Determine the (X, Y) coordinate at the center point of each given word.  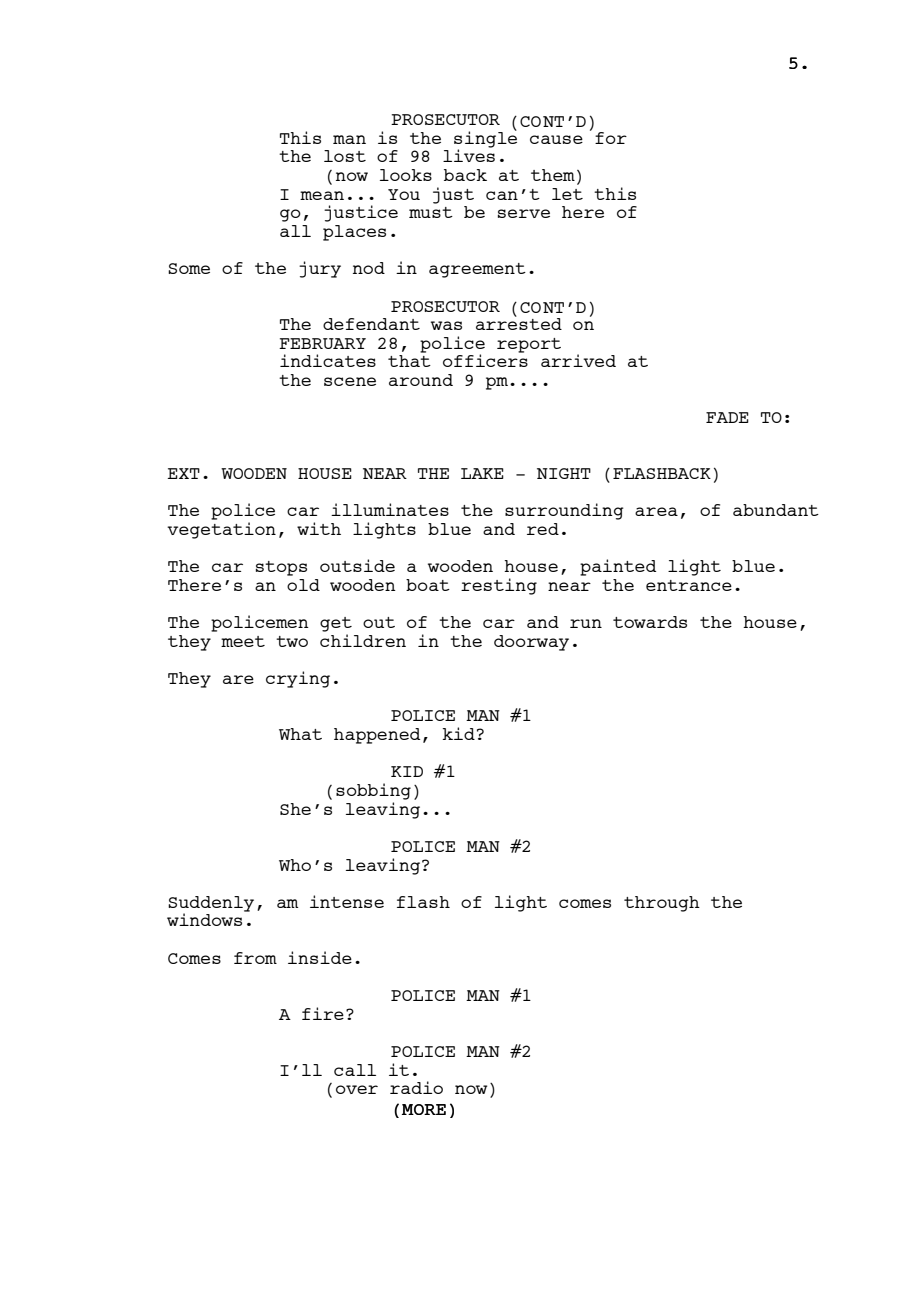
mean (322, 195)
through (662, 904)
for (611, 138)
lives (469, 154)
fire (323, 1013)
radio (416, 1087)
